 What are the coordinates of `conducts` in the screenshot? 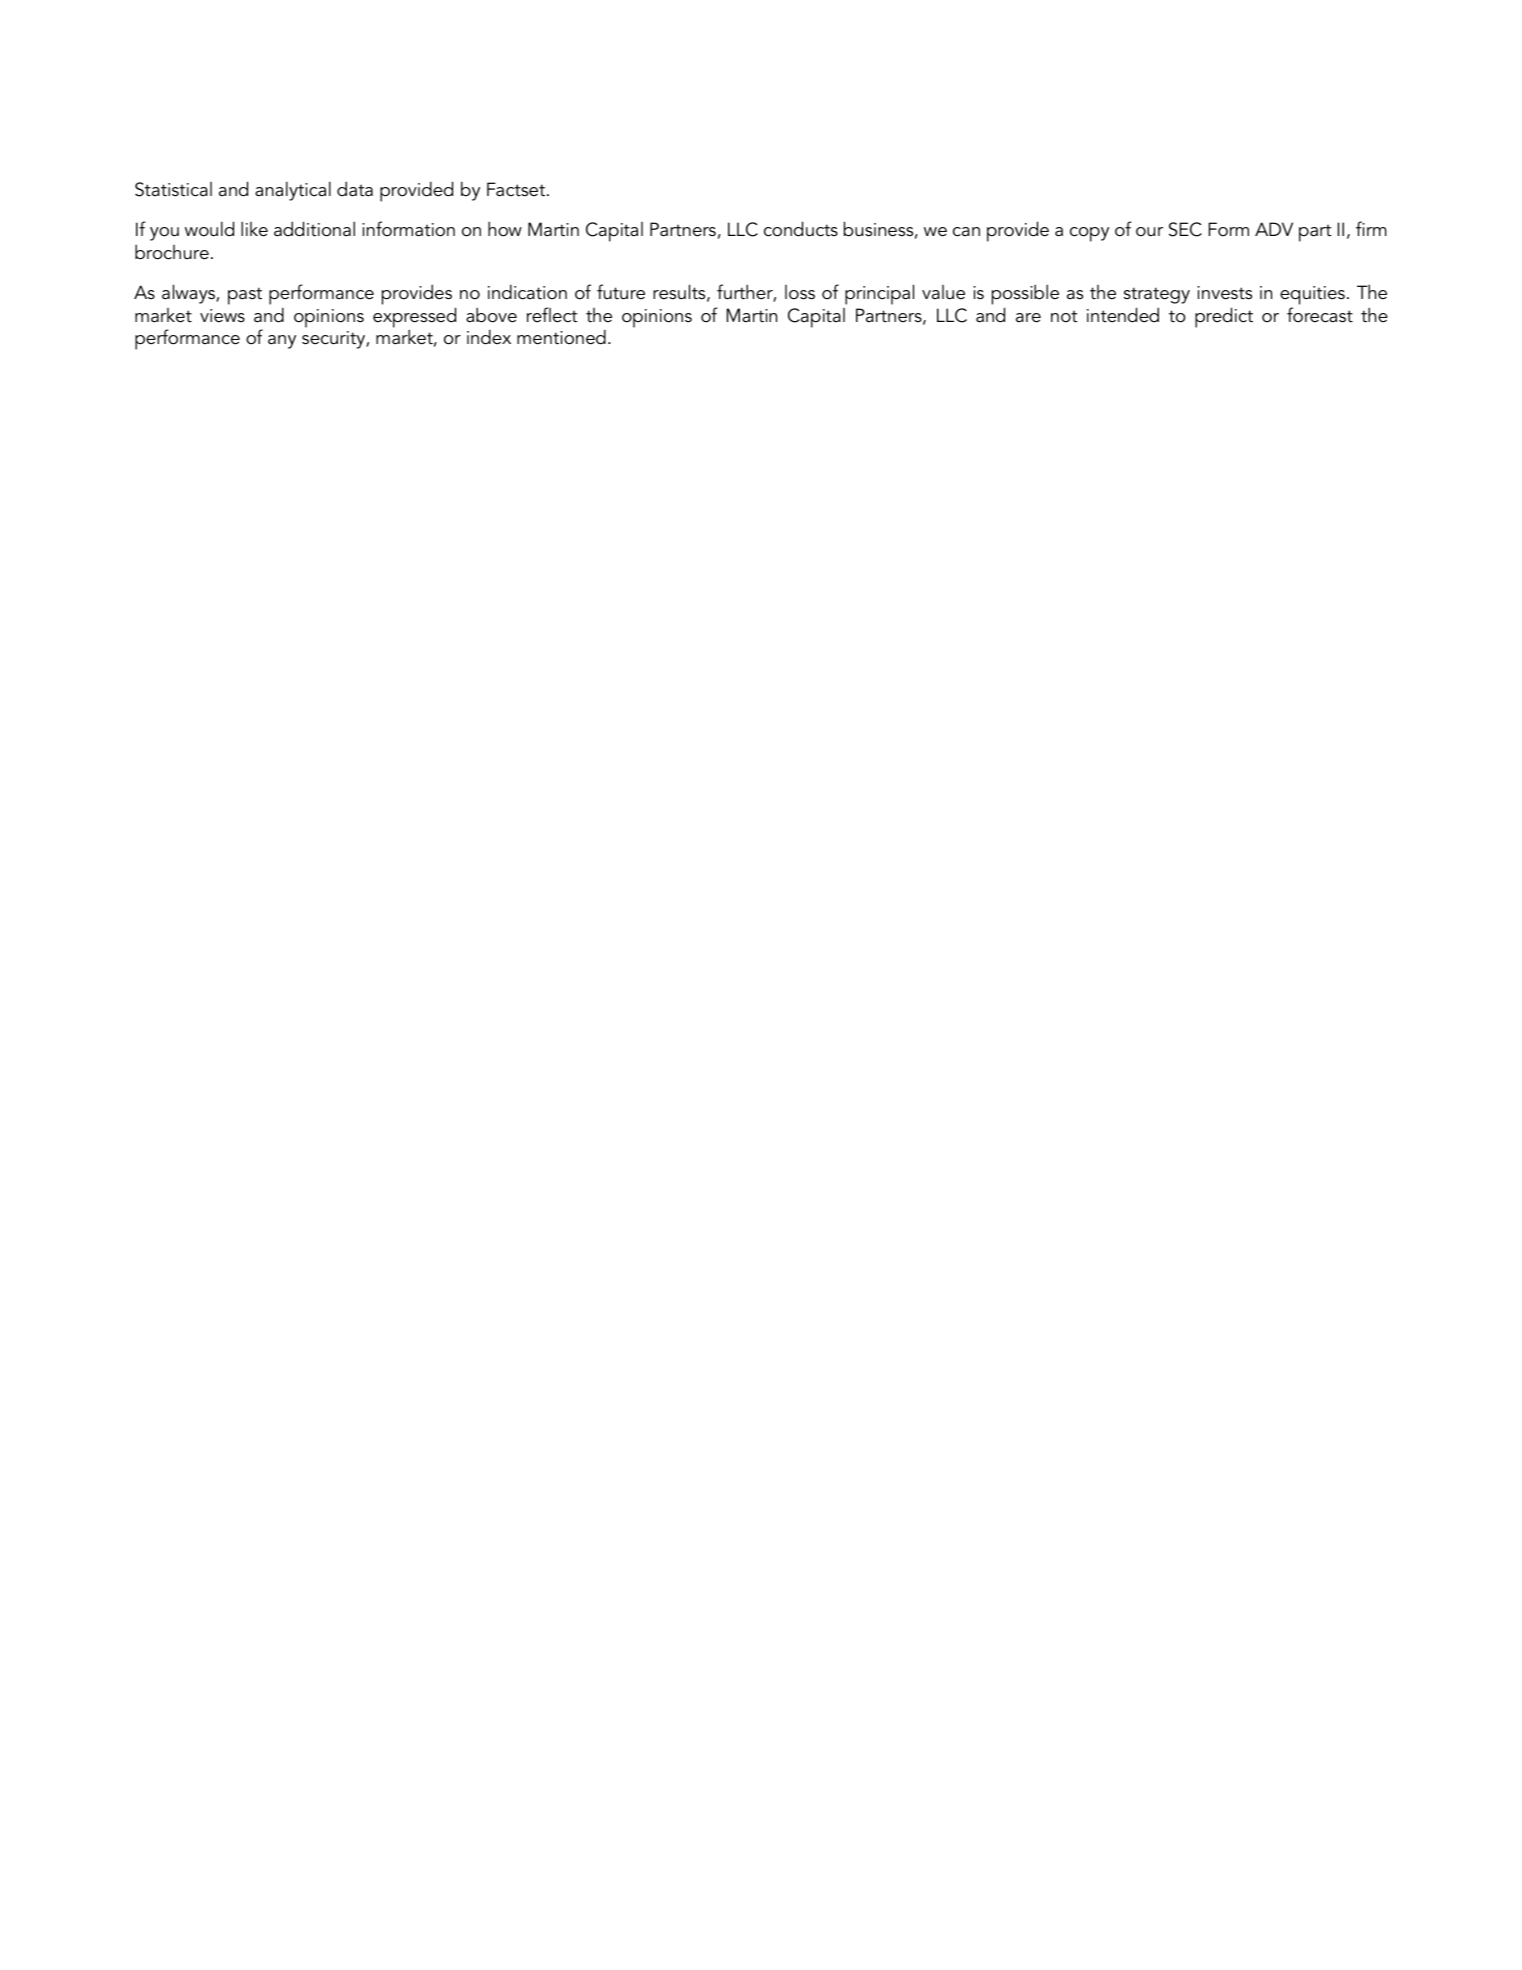 It's located at (801, 229).
